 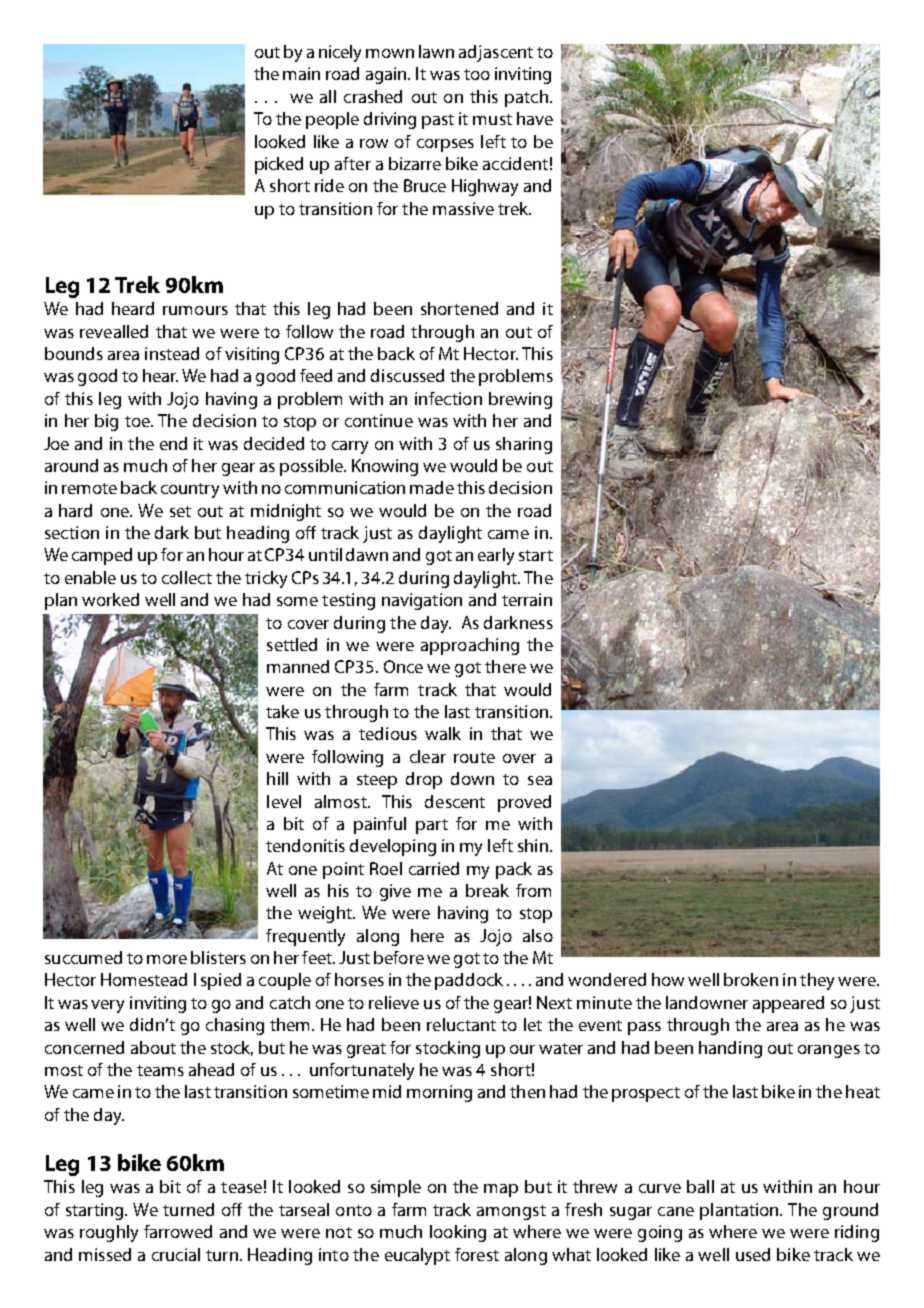 What do you see at coordinates (458, 1233) in the screenshot?
I see `looking` at bounding box center [458, 1233].
